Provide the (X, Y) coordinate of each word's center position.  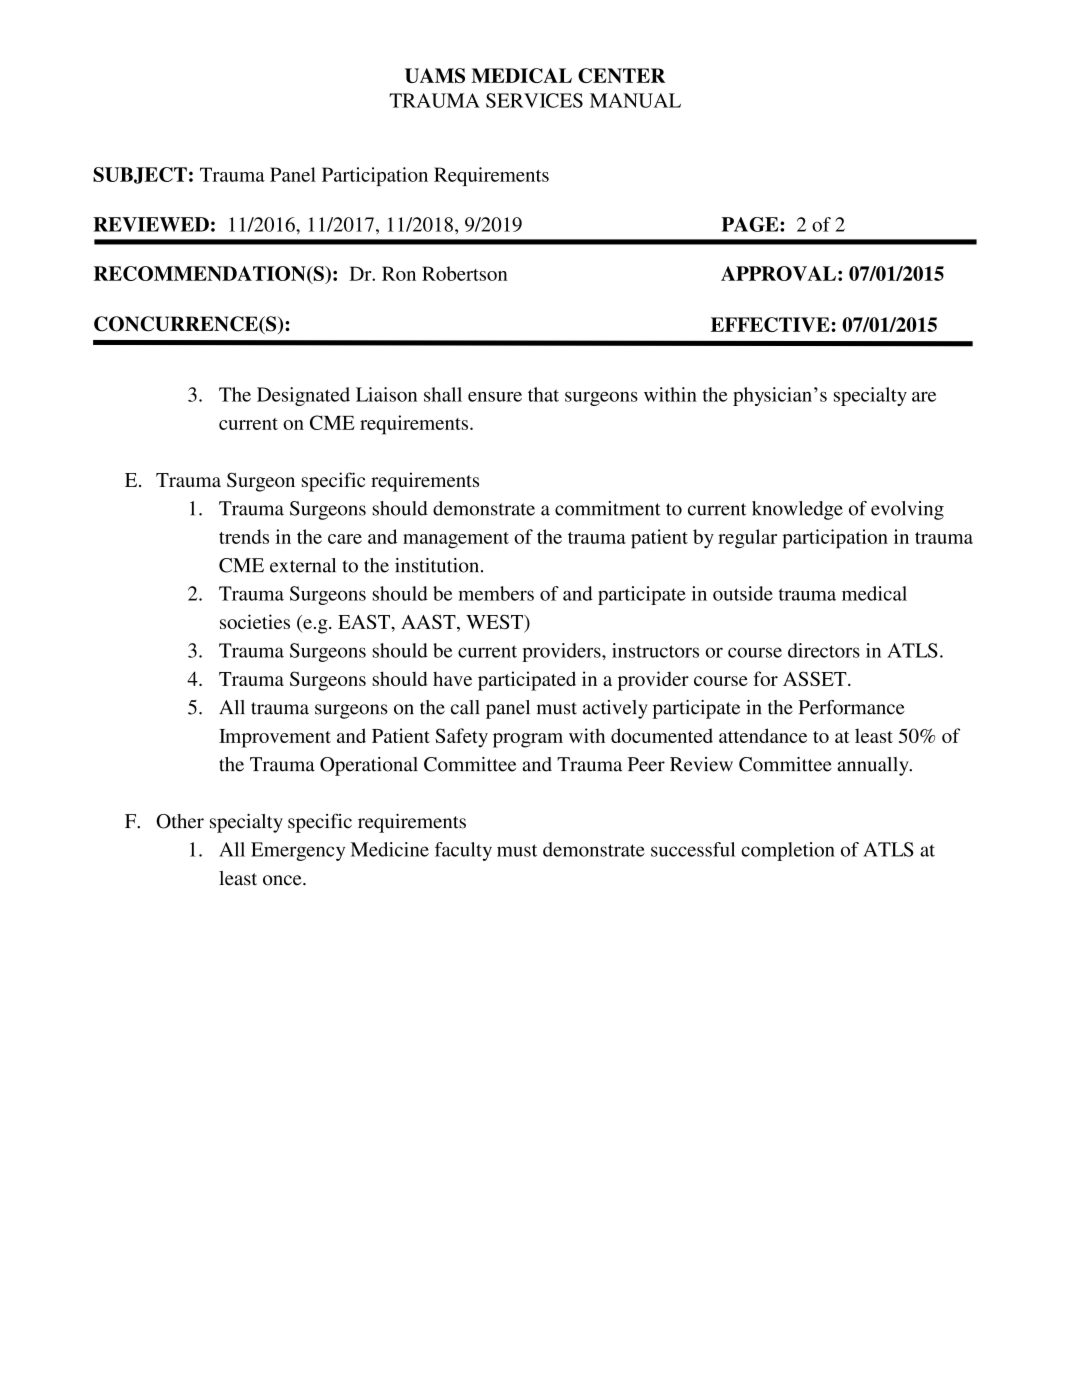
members (496, 593)
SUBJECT (140, 175)
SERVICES (534, 100)
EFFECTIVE (770, 324)
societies (255, 621)
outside (743, 593)
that (543, 394)
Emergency (298, 851)
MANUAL (635, 100)
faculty (463, 851)
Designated (303, 396)
